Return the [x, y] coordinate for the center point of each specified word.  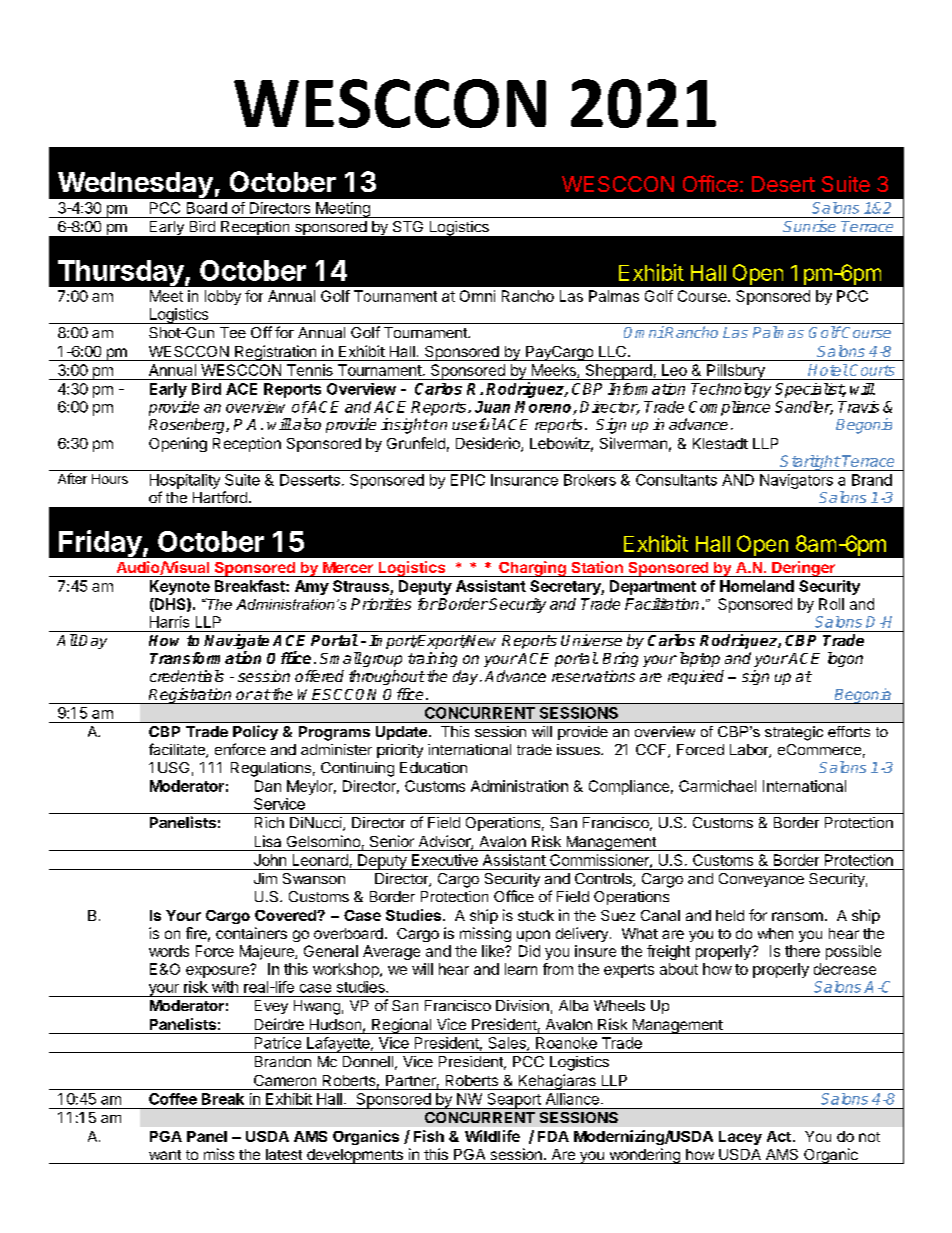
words [169, 951]
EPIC [468, 480]
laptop [698, 659]
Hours [110, 479]
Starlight [809, 463]
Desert [783, 184]
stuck [536, 915]
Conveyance [761, 880]
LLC [612, 351]
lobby [223, 297]
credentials [187, 676]
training [432, 659]
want [165, 1155]
